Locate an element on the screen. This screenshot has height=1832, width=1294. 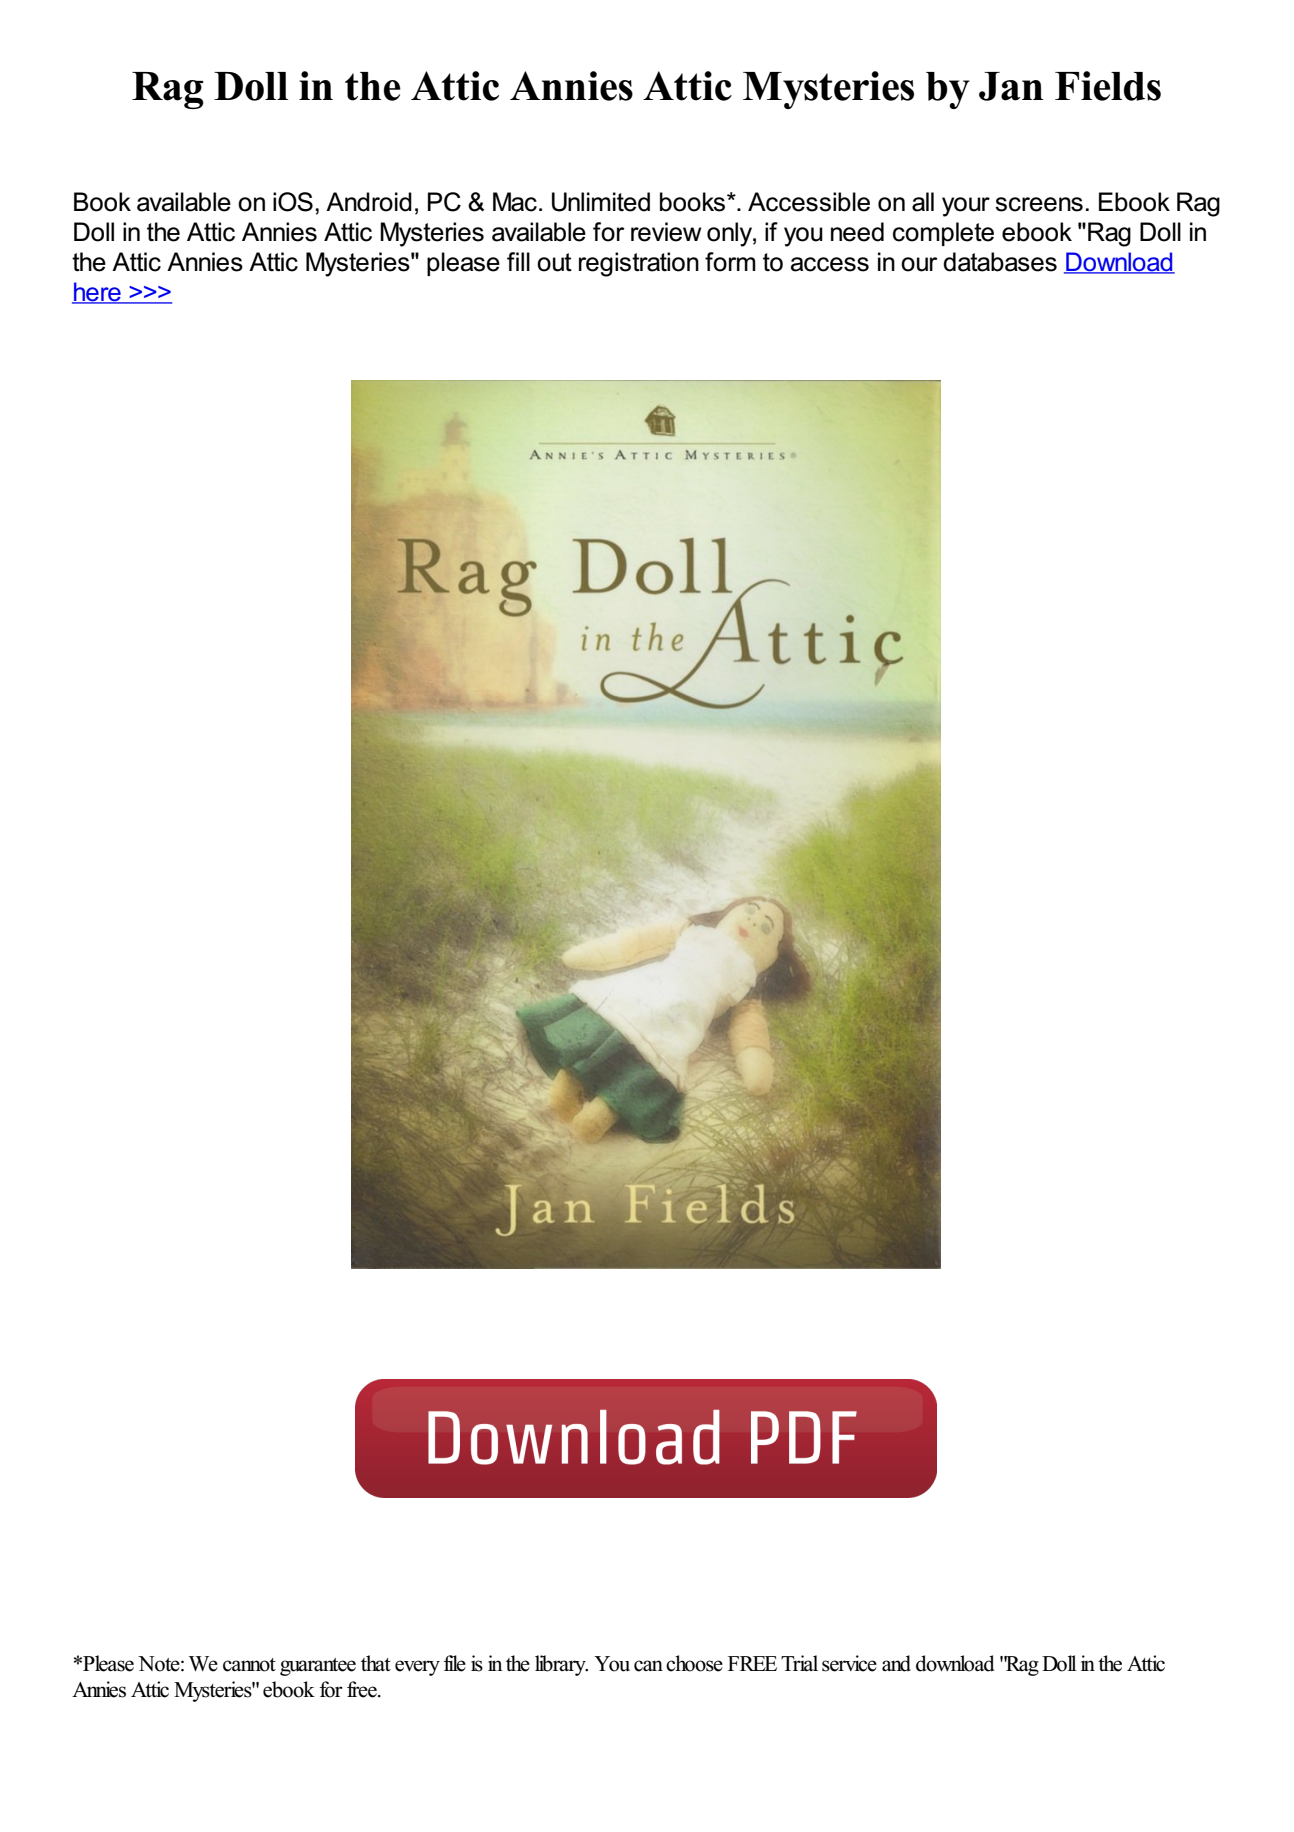
databases is located at coordinates (1000, 262).
